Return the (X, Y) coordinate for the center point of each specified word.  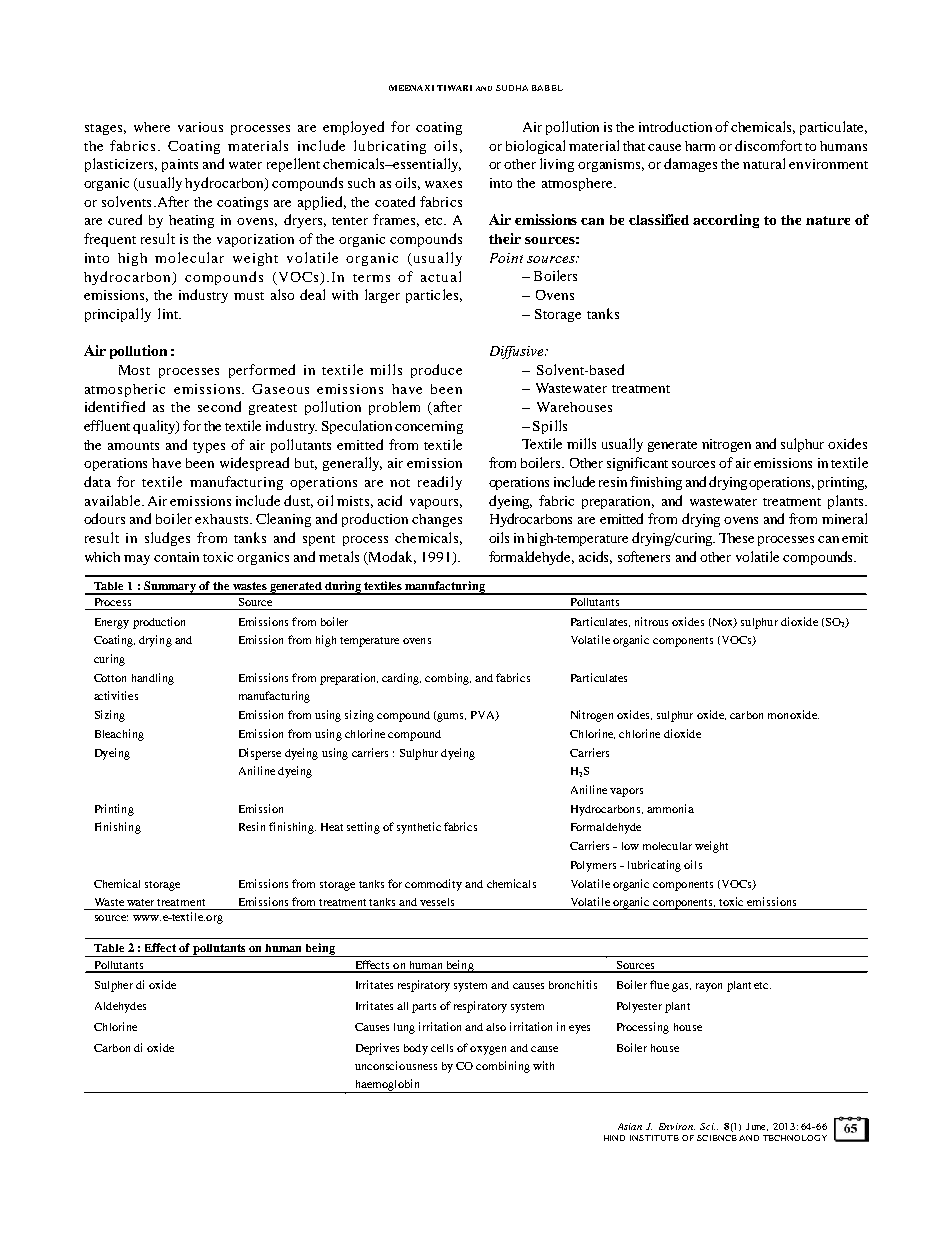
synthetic (419, 828)
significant (637, 464)
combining (503, 1067)
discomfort (768, 145)
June (757, 1127)
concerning (429, 427)
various (200, 127)
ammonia (670, 808)
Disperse (260, 754)
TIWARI (454, 88)
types (209, 447)
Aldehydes (120, 1007)
